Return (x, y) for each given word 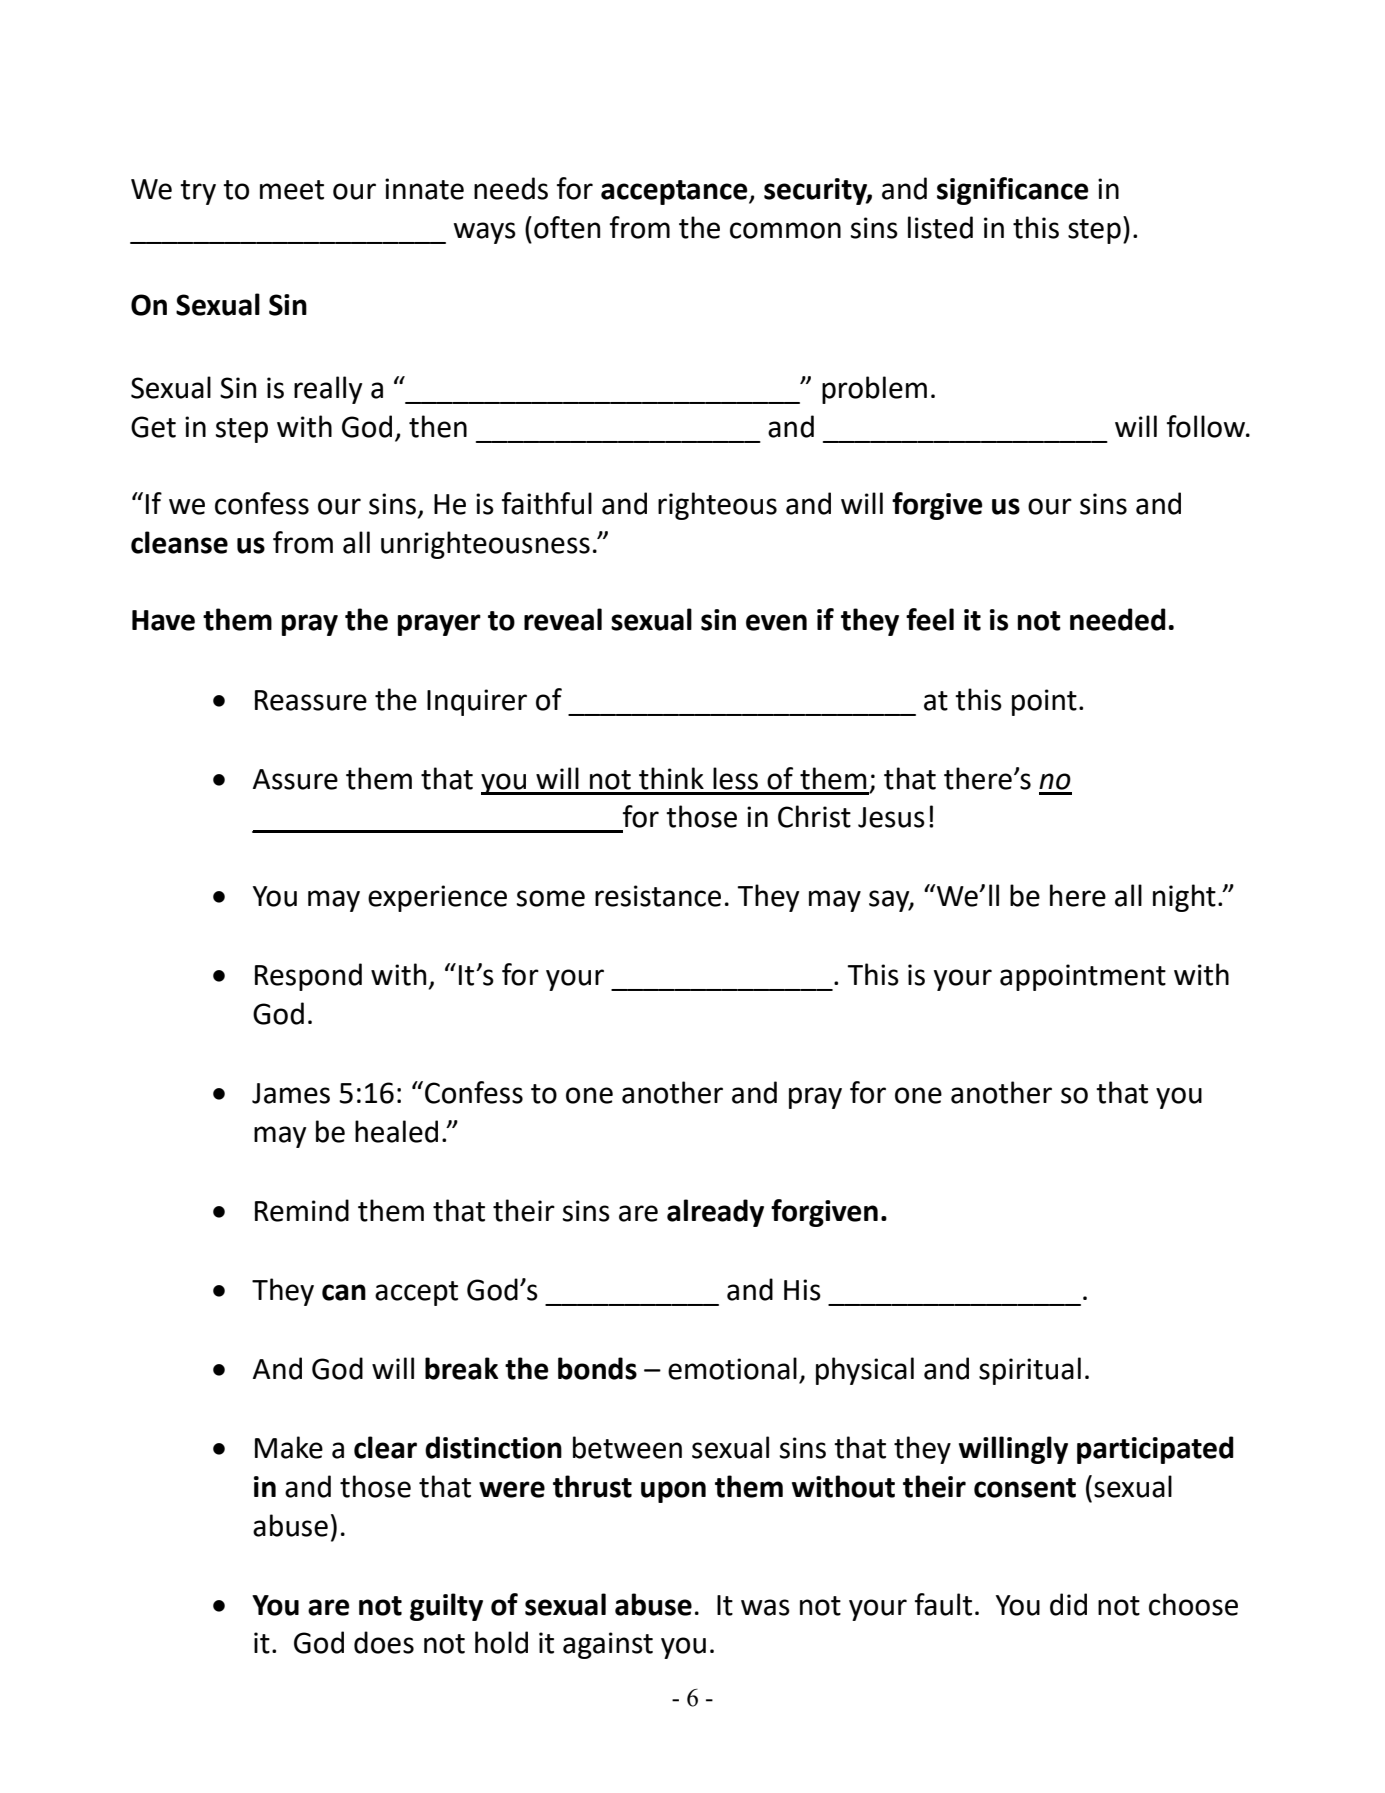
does (384, 1642)
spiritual (1030, 1371)
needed (1118, 619)
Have (163, 620)
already (715, 1213)
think (671, 778)
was (765, 1607)
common (785, 230)
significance (1012, 191)
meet (292, 190)
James (291, 1093)
